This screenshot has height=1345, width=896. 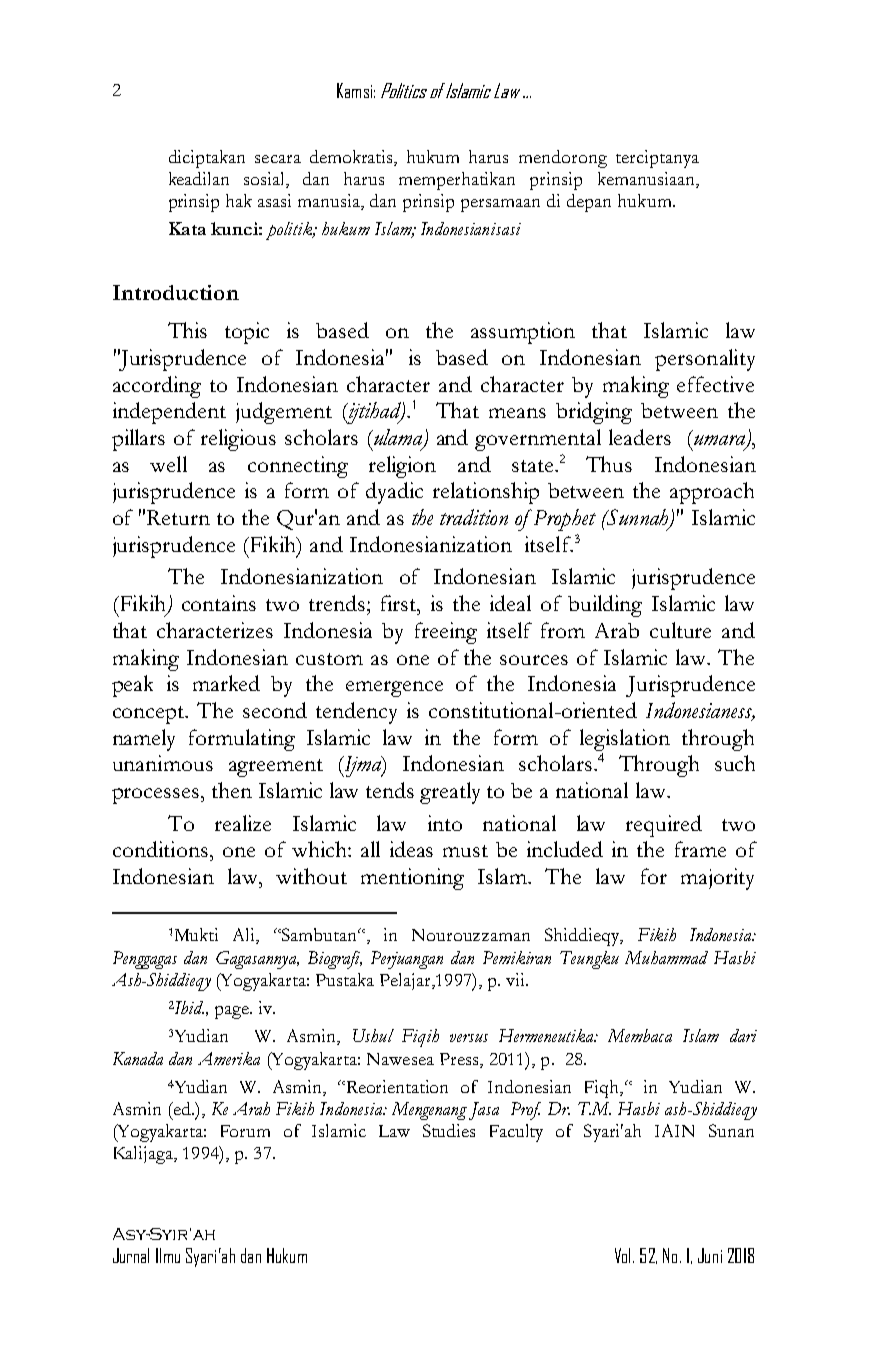 I want to click on versus, so click(x=469, y=1038).
